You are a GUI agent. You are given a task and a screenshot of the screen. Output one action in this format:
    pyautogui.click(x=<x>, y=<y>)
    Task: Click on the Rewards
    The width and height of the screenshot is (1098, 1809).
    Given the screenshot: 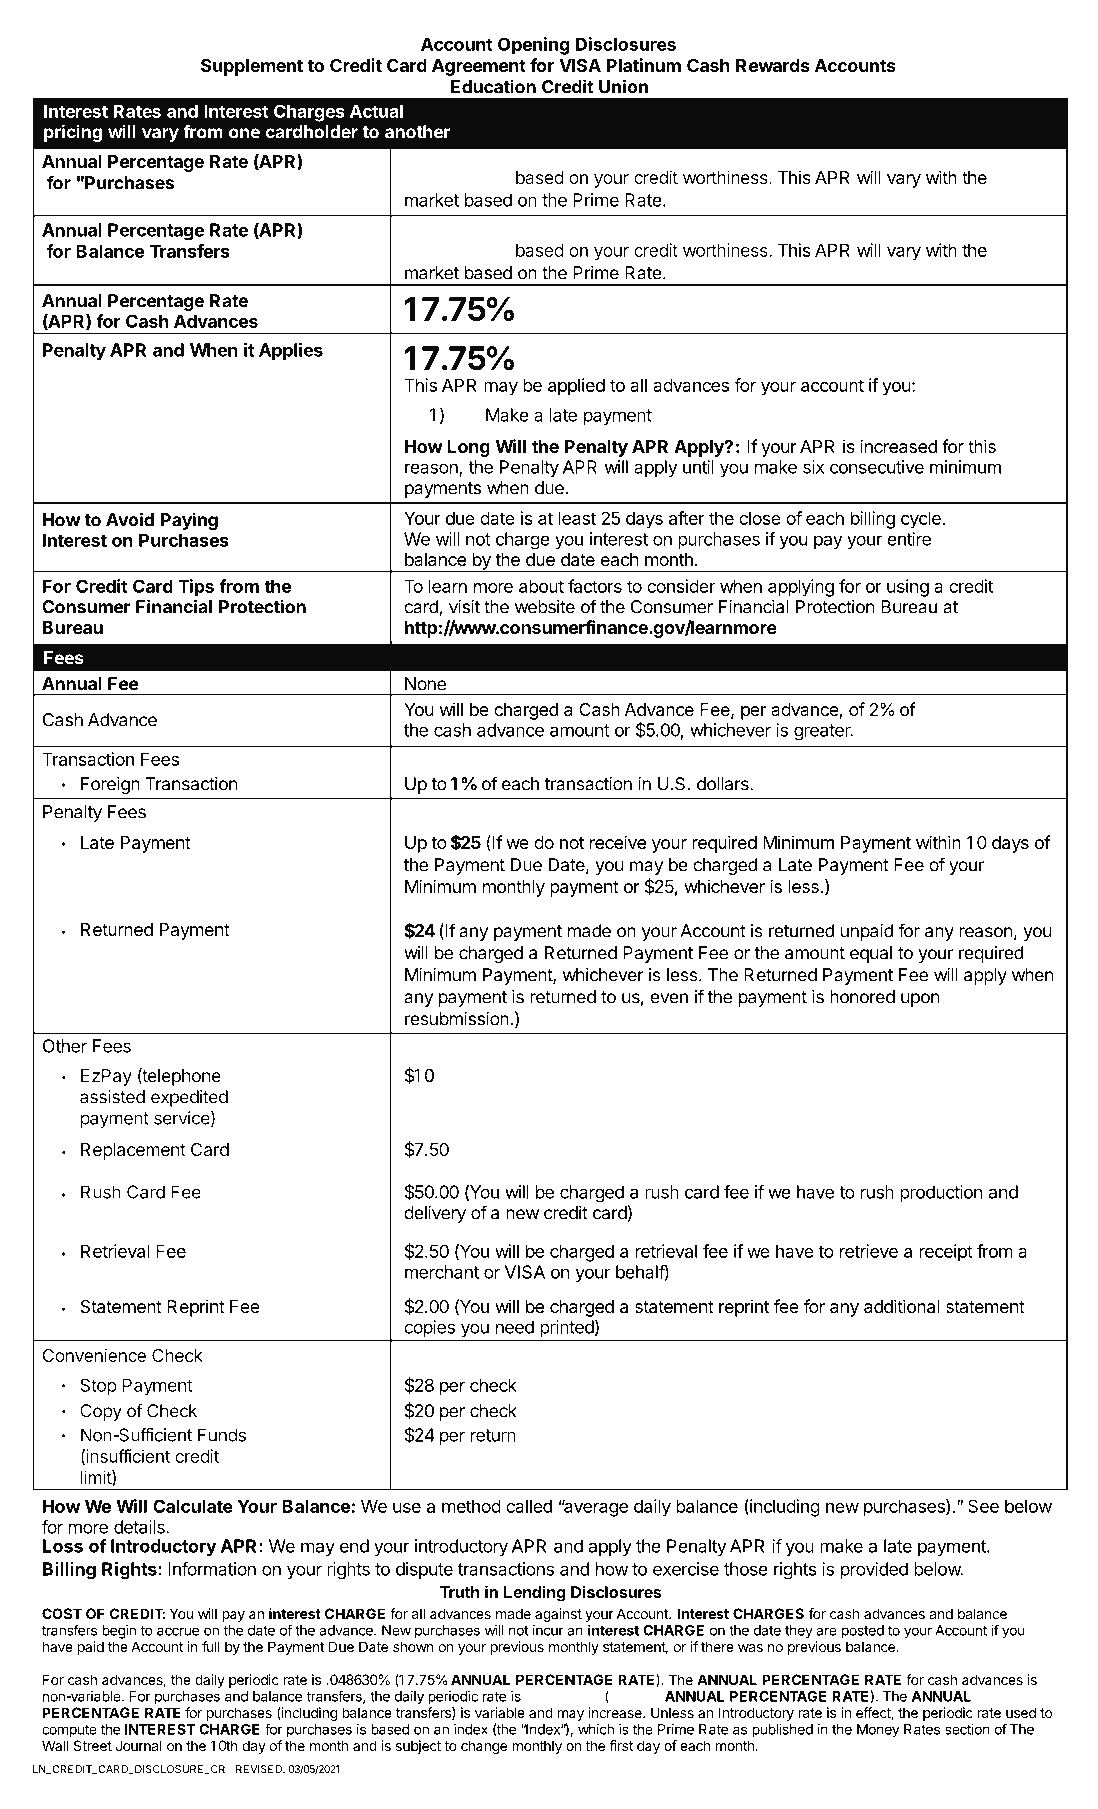 What is the action you would take?
    pyautogui.click(x=773, y=65)
